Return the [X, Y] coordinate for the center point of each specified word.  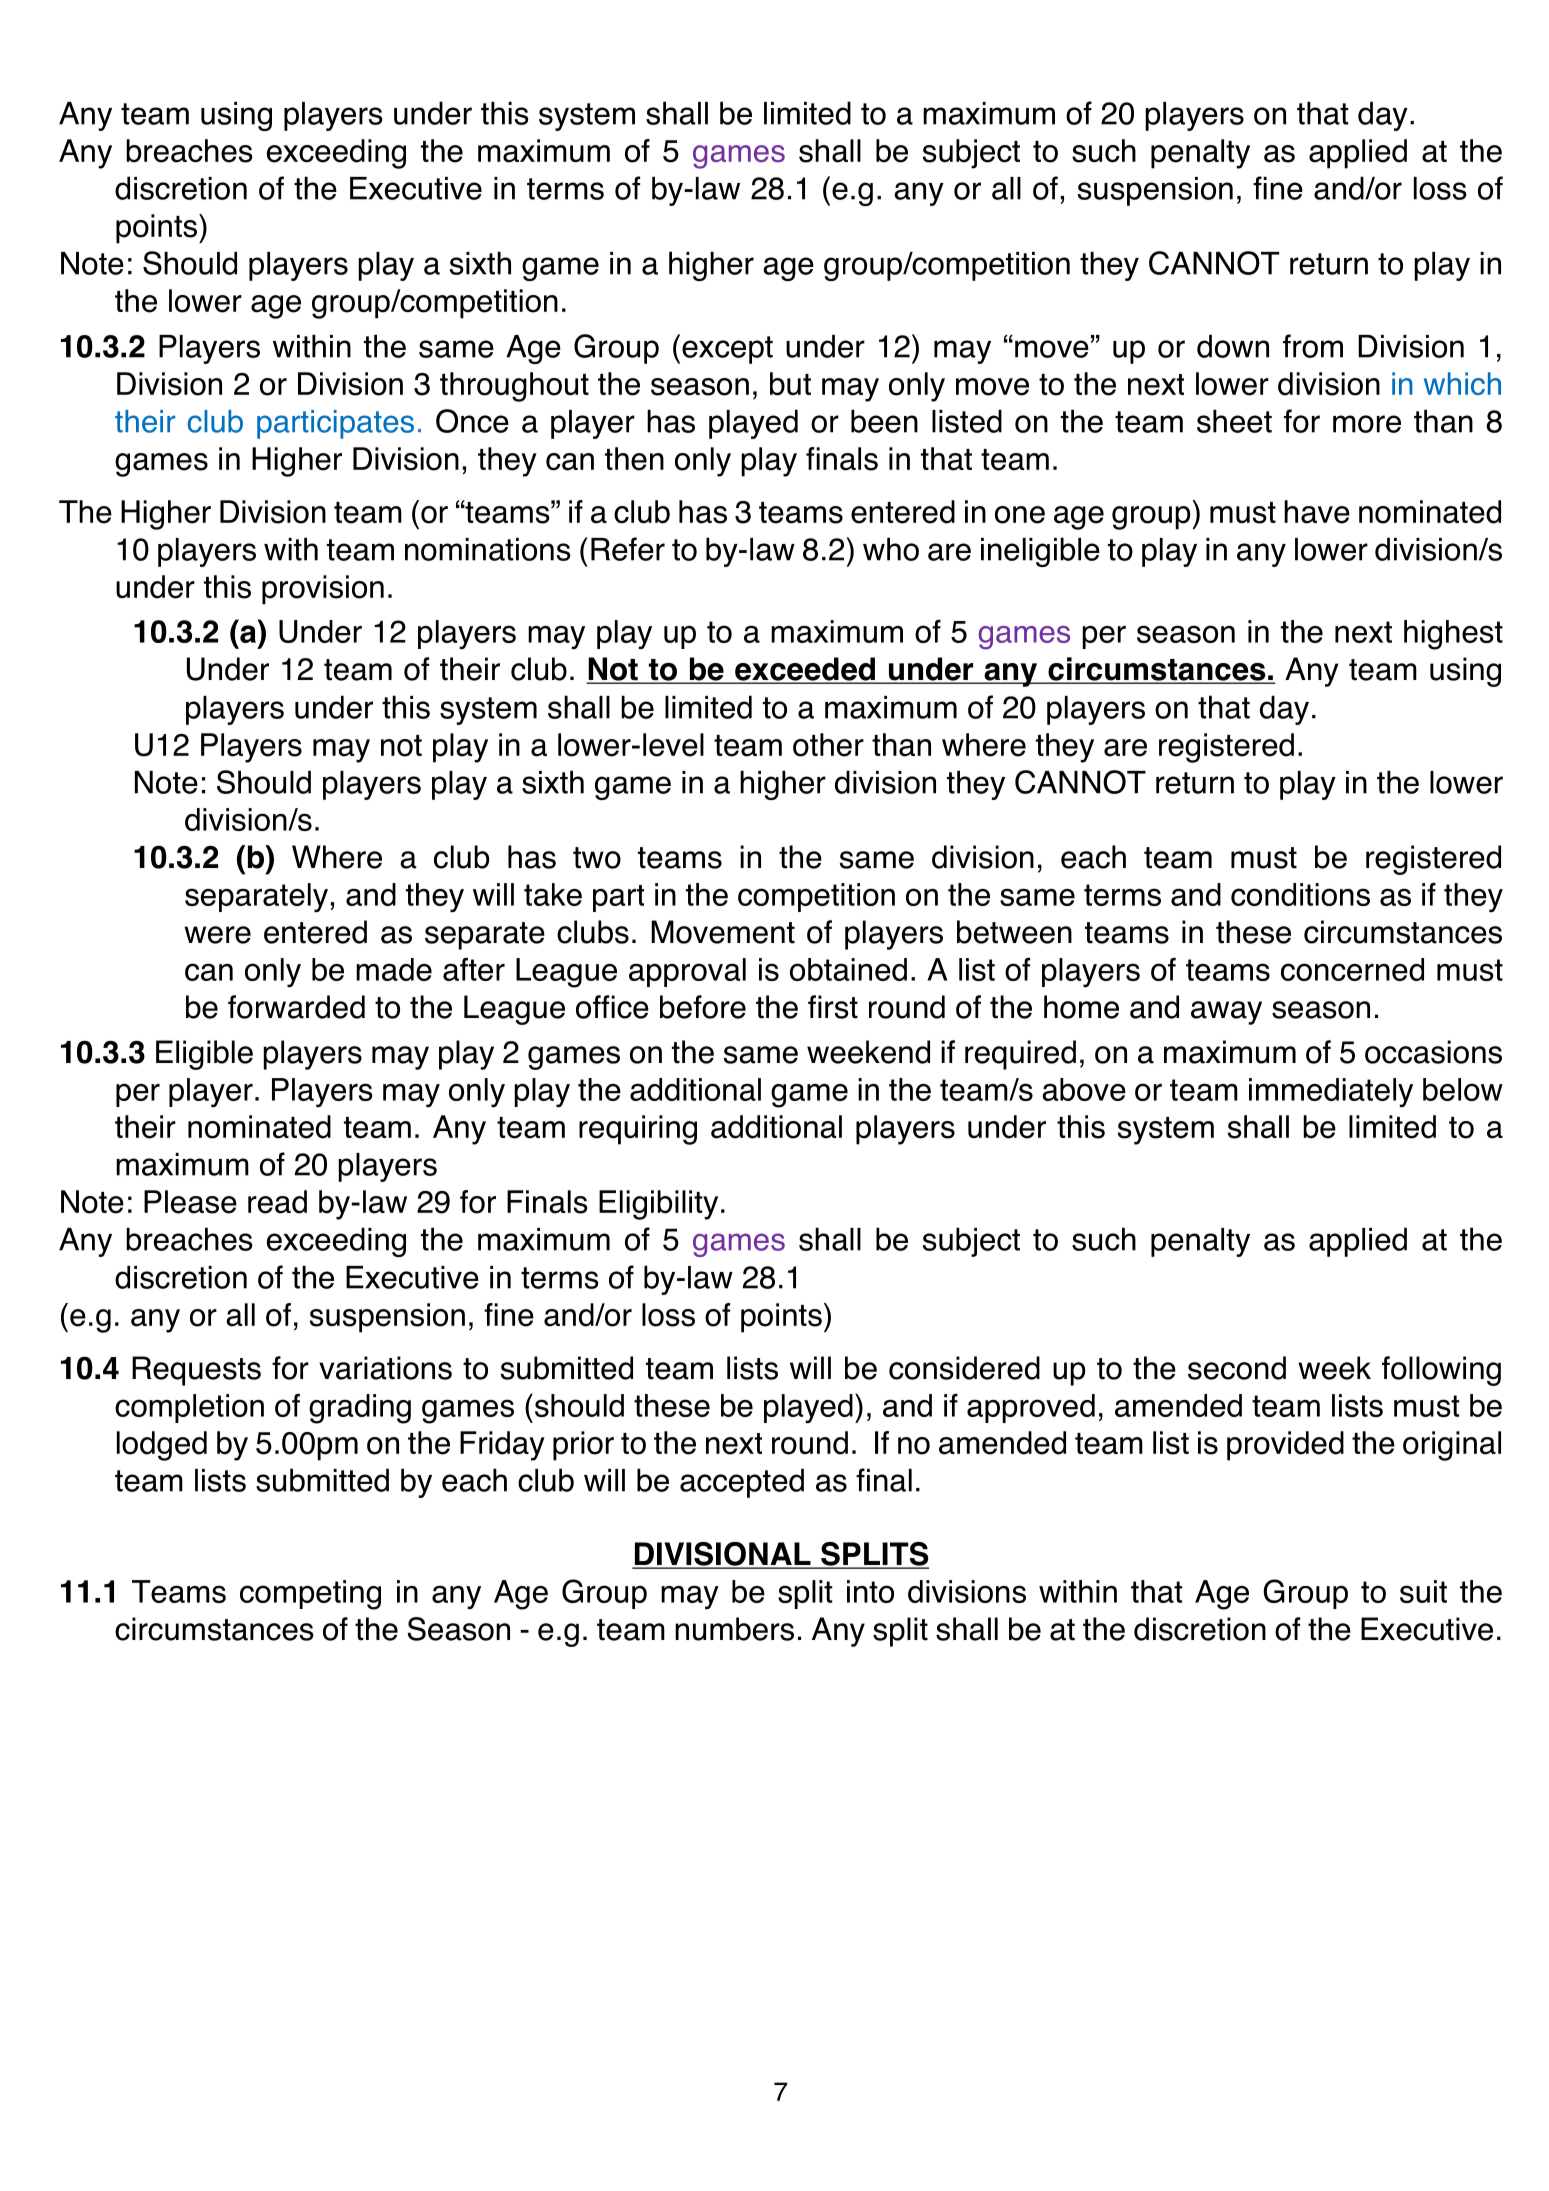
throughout [514, 387]
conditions [1300, 894]
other [828, 745]
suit [1423, 1591]
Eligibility [658, 1205]
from [1313, 346]
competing [310, 1595]
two [597, 858]
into [870, 1591]
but [790, 384]
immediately [1331, 1092]
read [277, 1202]
